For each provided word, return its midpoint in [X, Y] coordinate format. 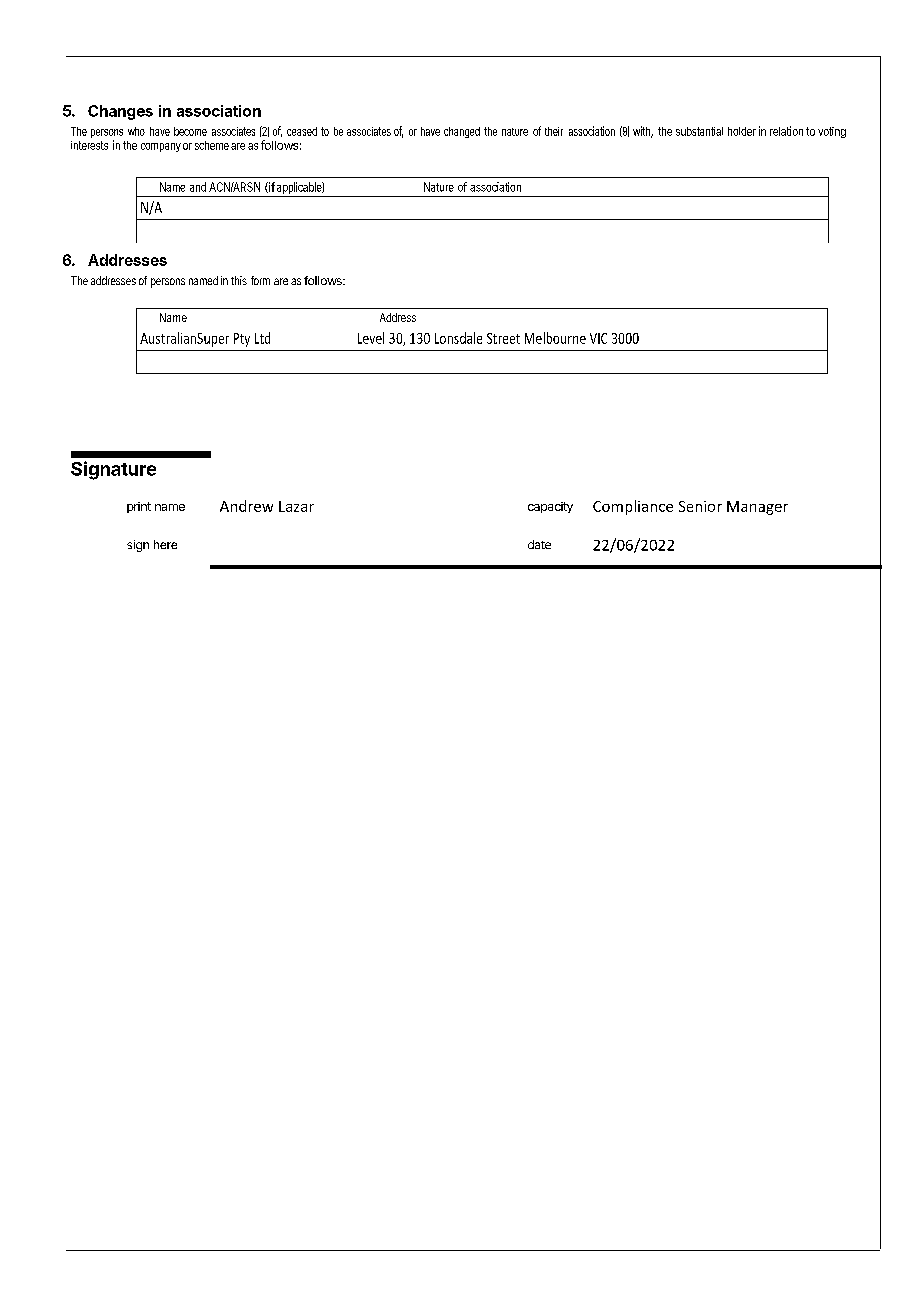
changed [462, 132]
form [260, 280]
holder [742, 131]
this [239, 280]
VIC [598, 338]
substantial [699, 131]
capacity [550, 507]
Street [503, 338]
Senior [700, 506]
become [190, 131]
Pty [242, 340]
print [139, 507]
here [165, 544]
